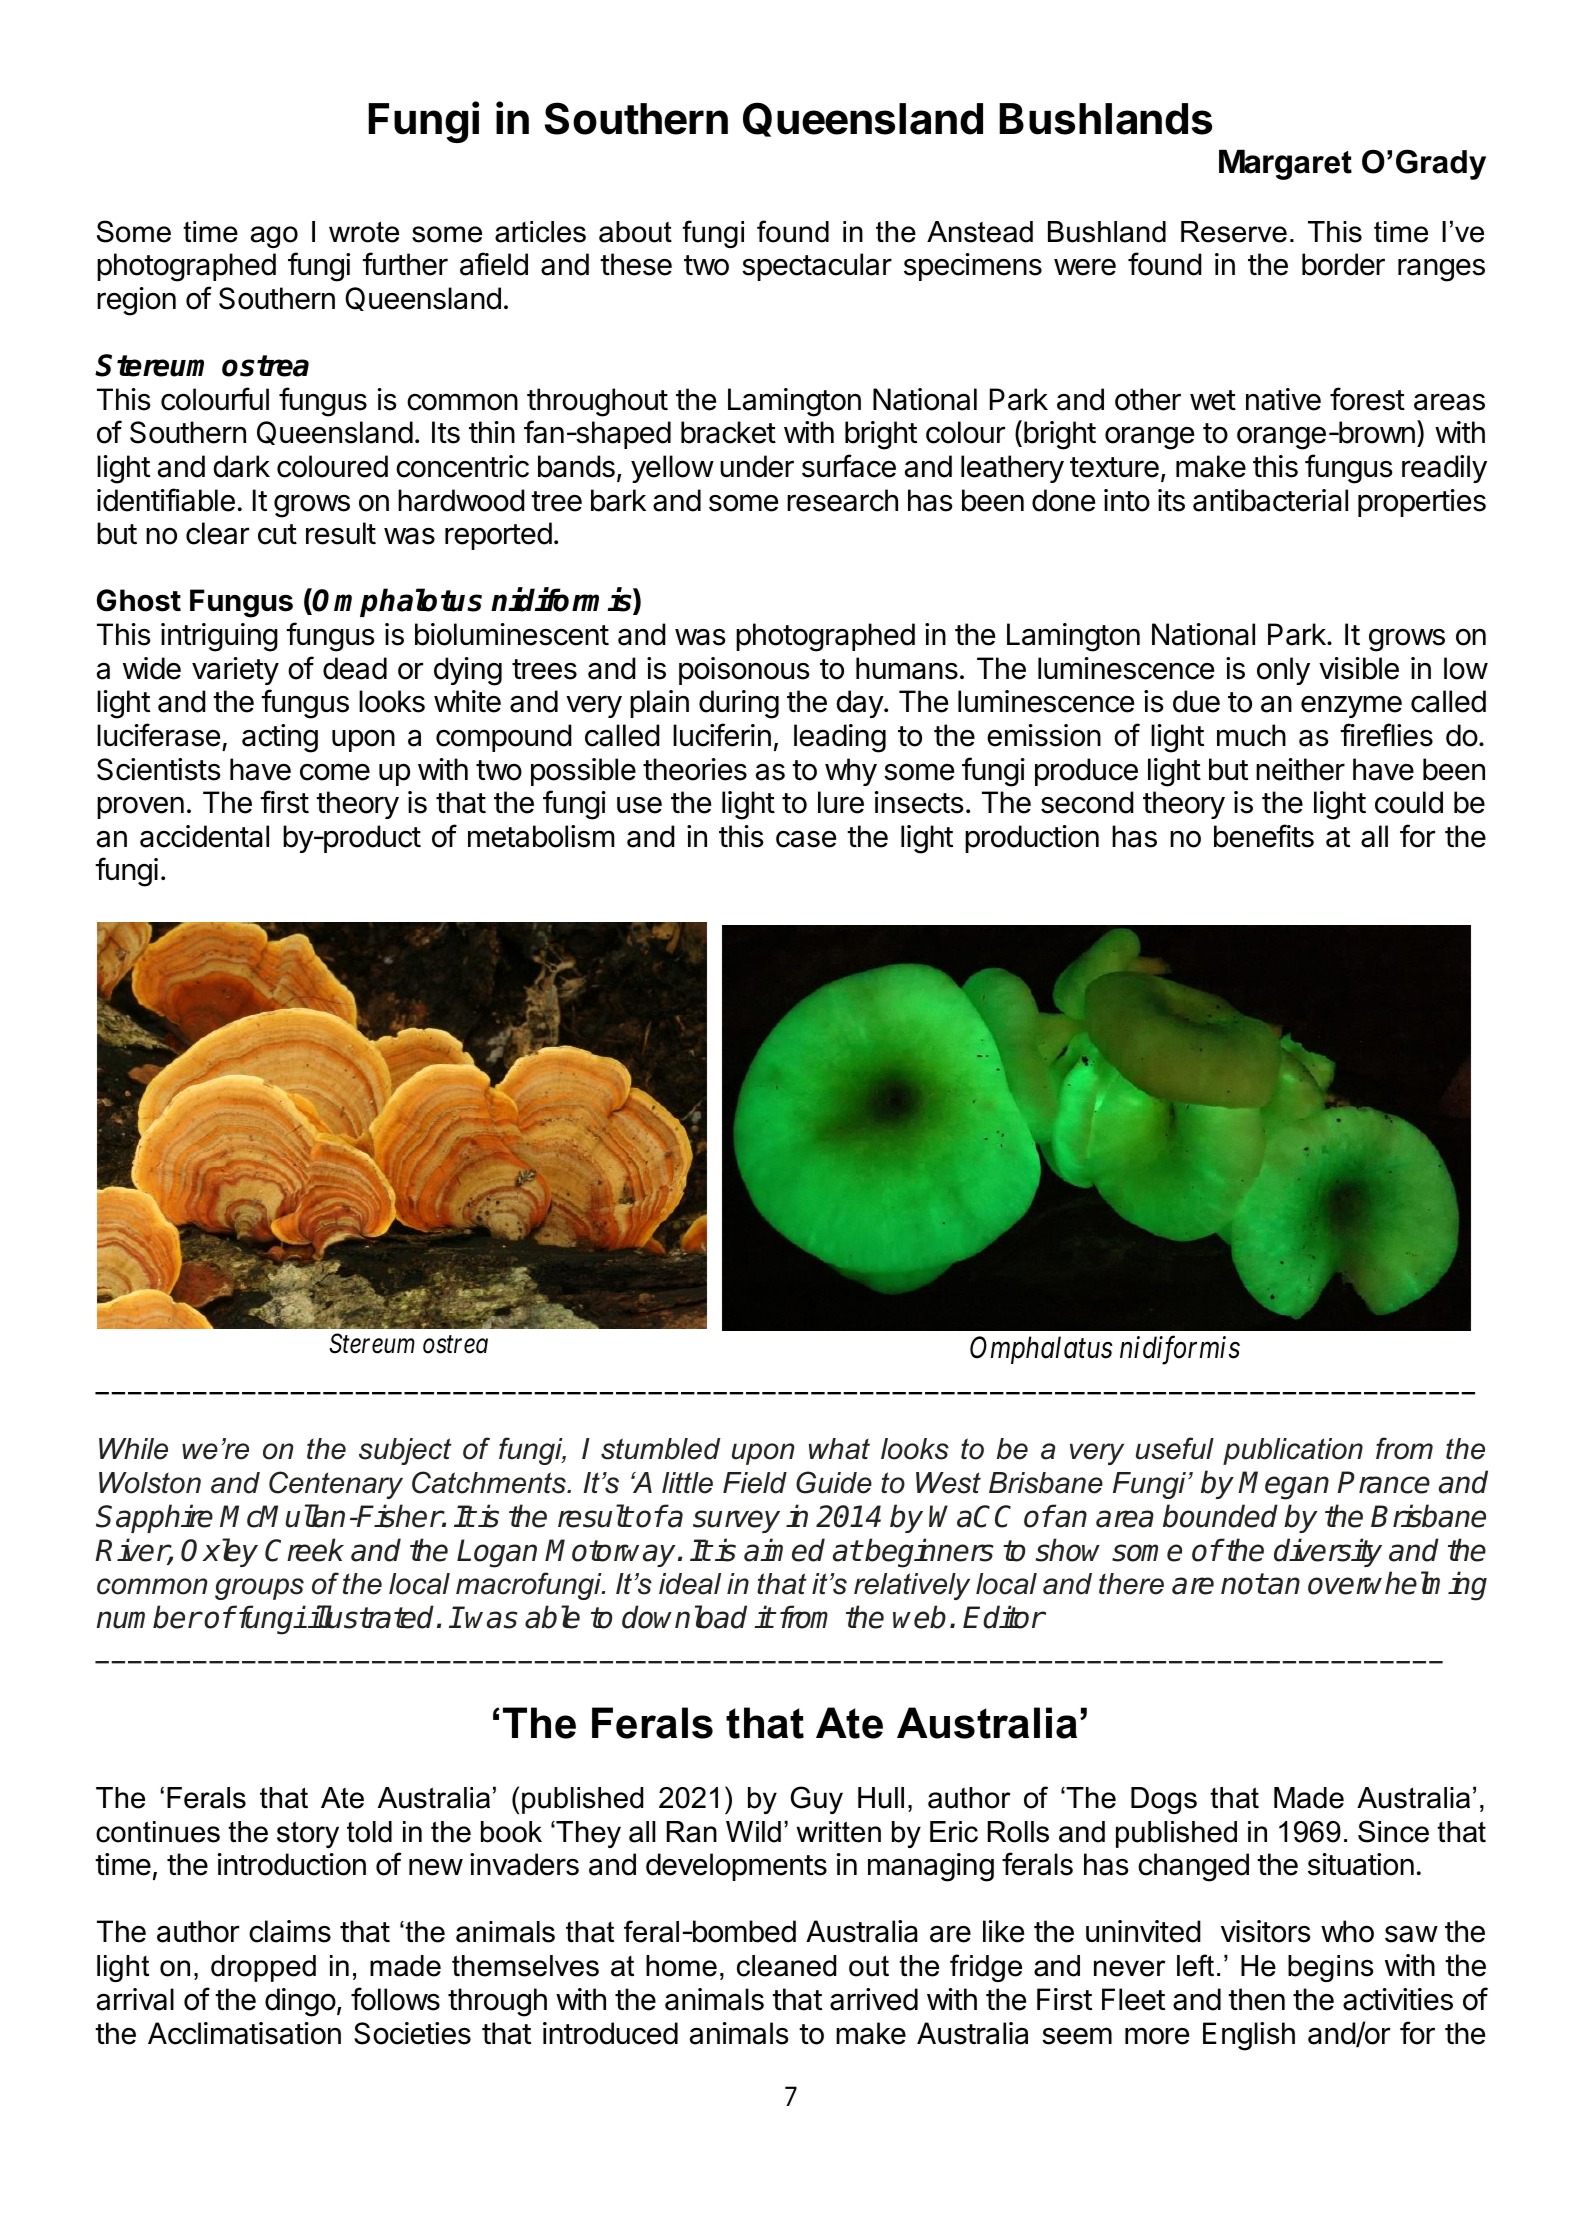 The width and height of the page is (1582, 2238). I want to click on benefits, so click(1264, 836).
